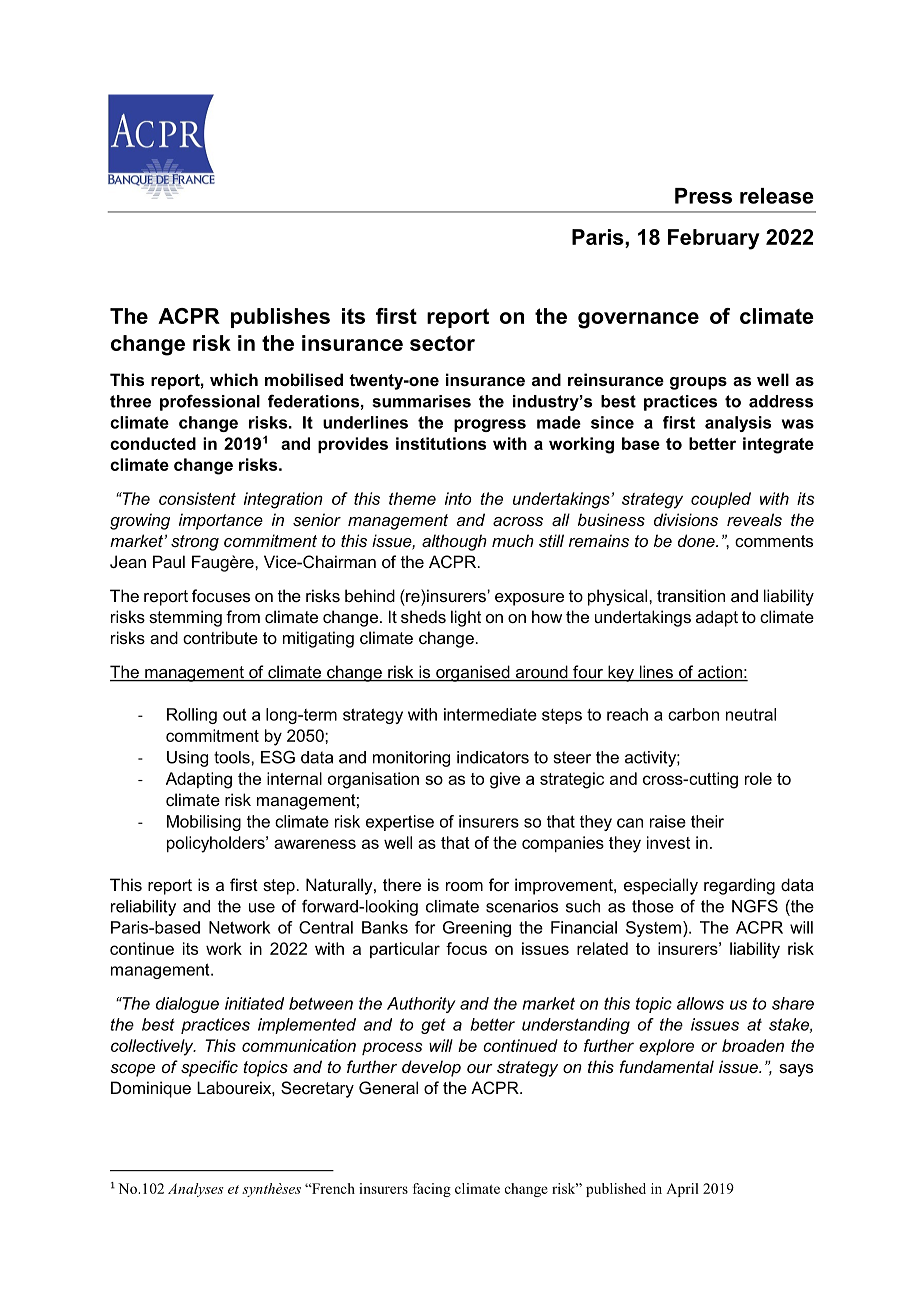  Describe the element at coordinates (196, 1190) in the screenshot. I see `Analyses` at that location.
